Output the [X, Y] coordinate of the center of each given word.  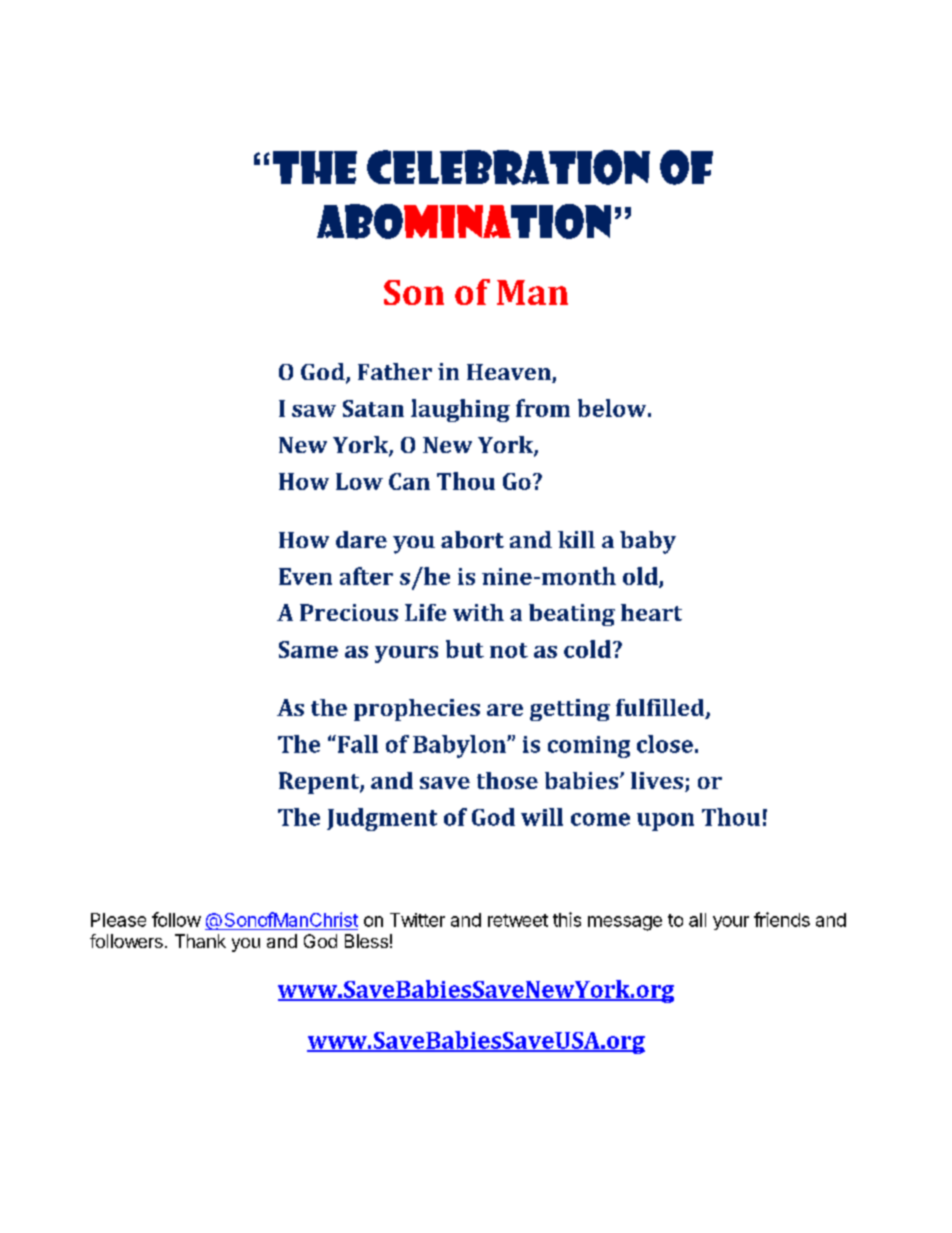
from [543, 408]
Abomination [464, 221]
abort [472, 539]
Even [305, 576]
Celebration [508, 167]
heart [651, 612]
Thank [200, 941]
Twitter [417, 920]
